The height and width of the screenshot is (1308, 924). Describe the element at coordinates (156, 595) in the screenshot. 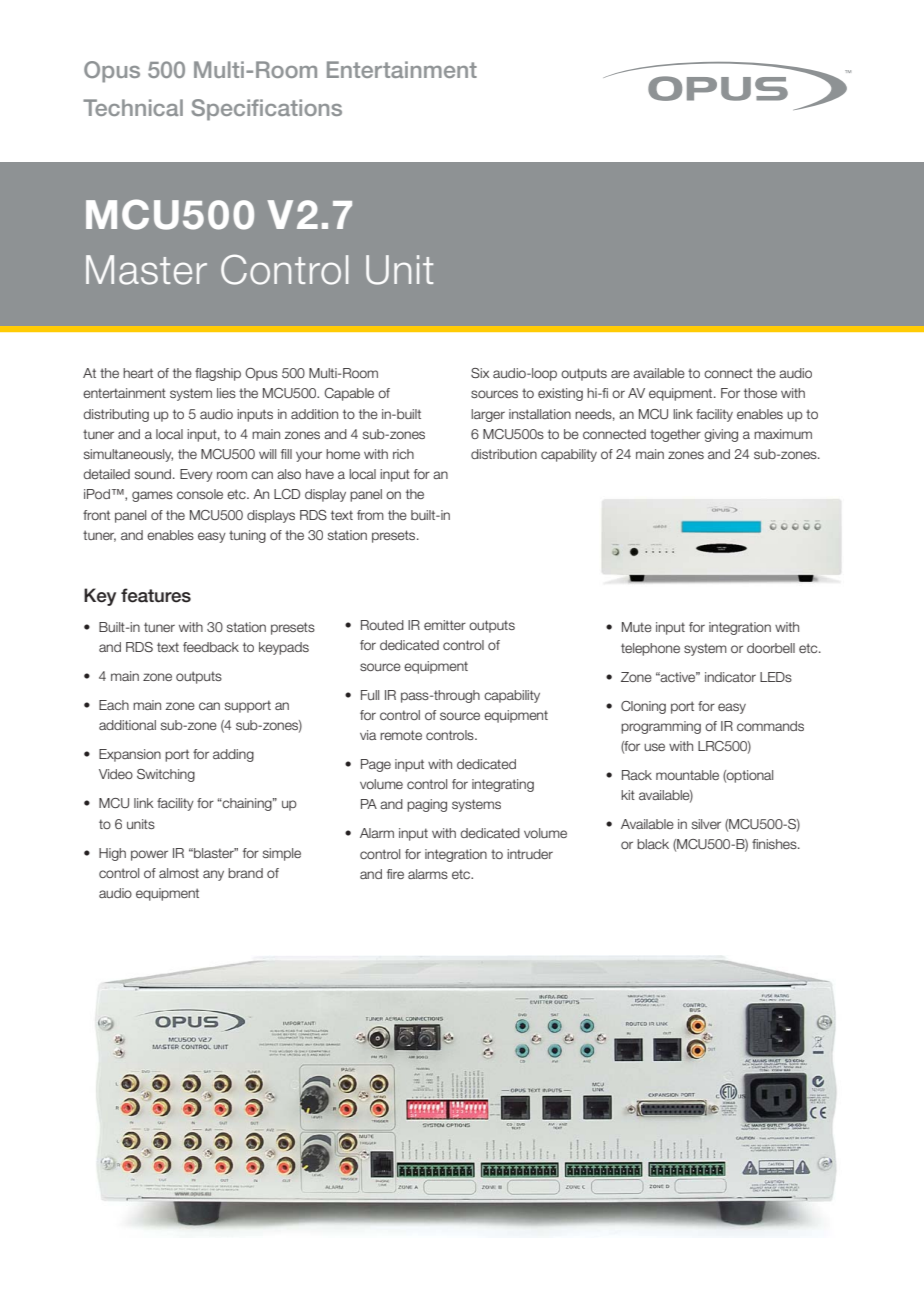

I see `features` at that location.
